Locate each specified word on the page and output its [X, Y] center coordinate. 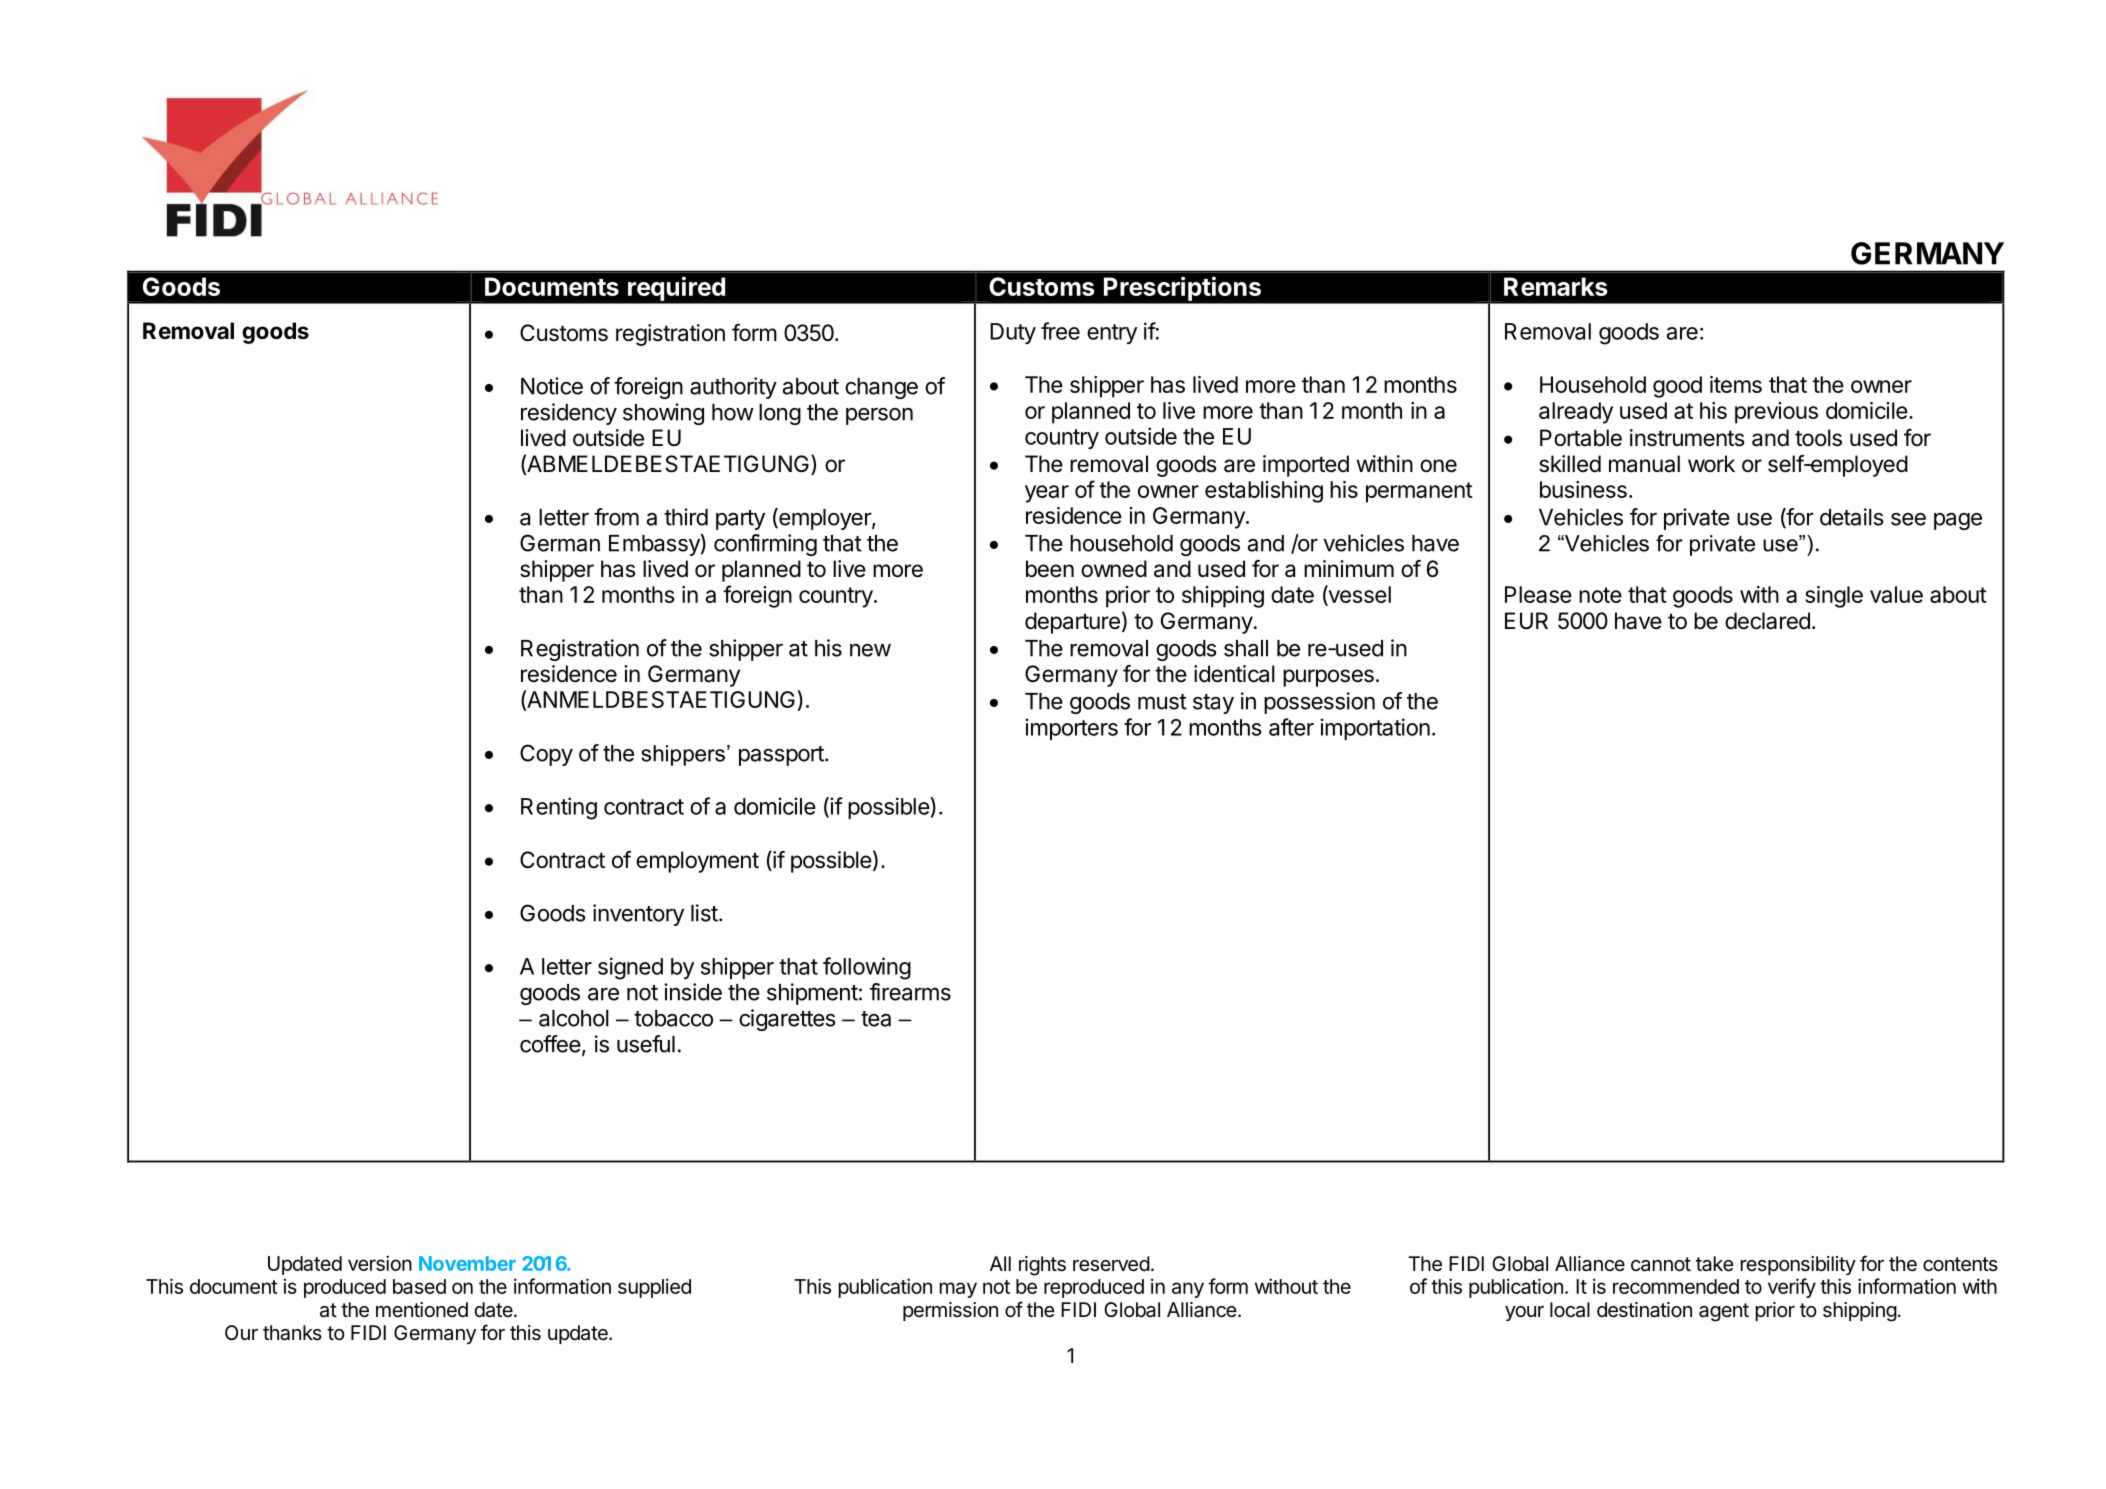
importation [1375, 729]
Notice [552, 386]
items [1736, 384]
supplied [654, 1288]
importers [1071, 729]
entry [1112, 334]
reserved [1111, 1264]
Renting [559, 808]
